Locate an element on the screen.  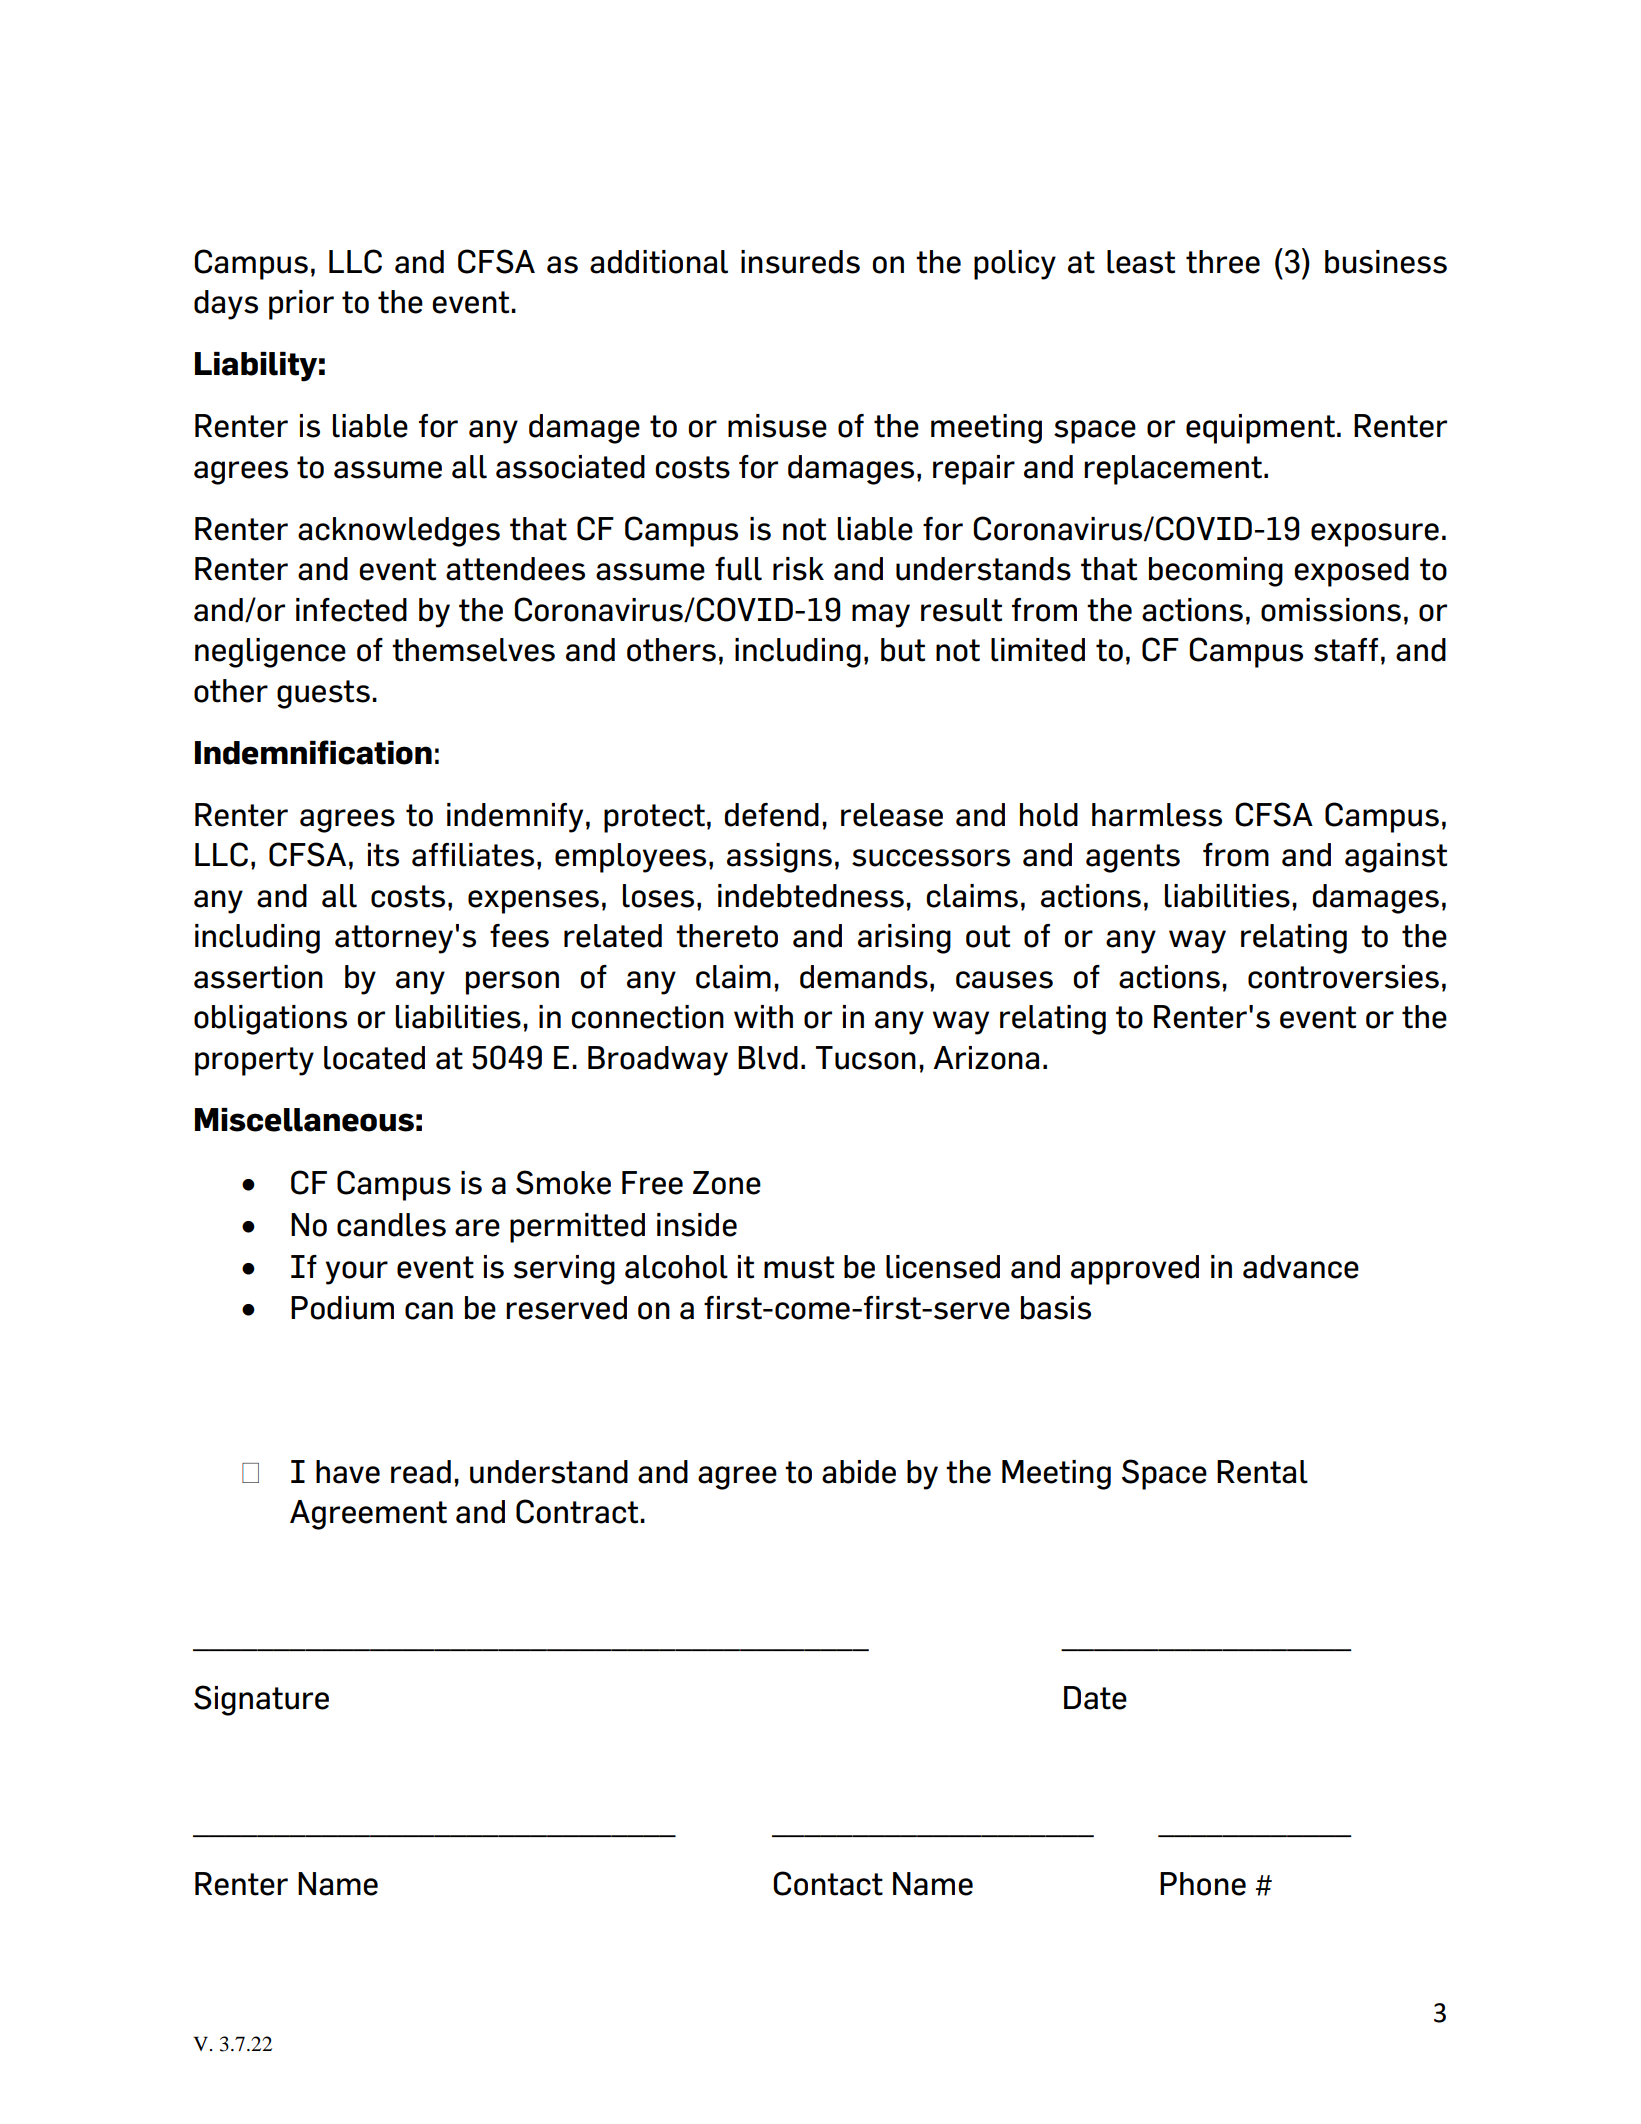
Signature is located at coordinates (261, 1700).
